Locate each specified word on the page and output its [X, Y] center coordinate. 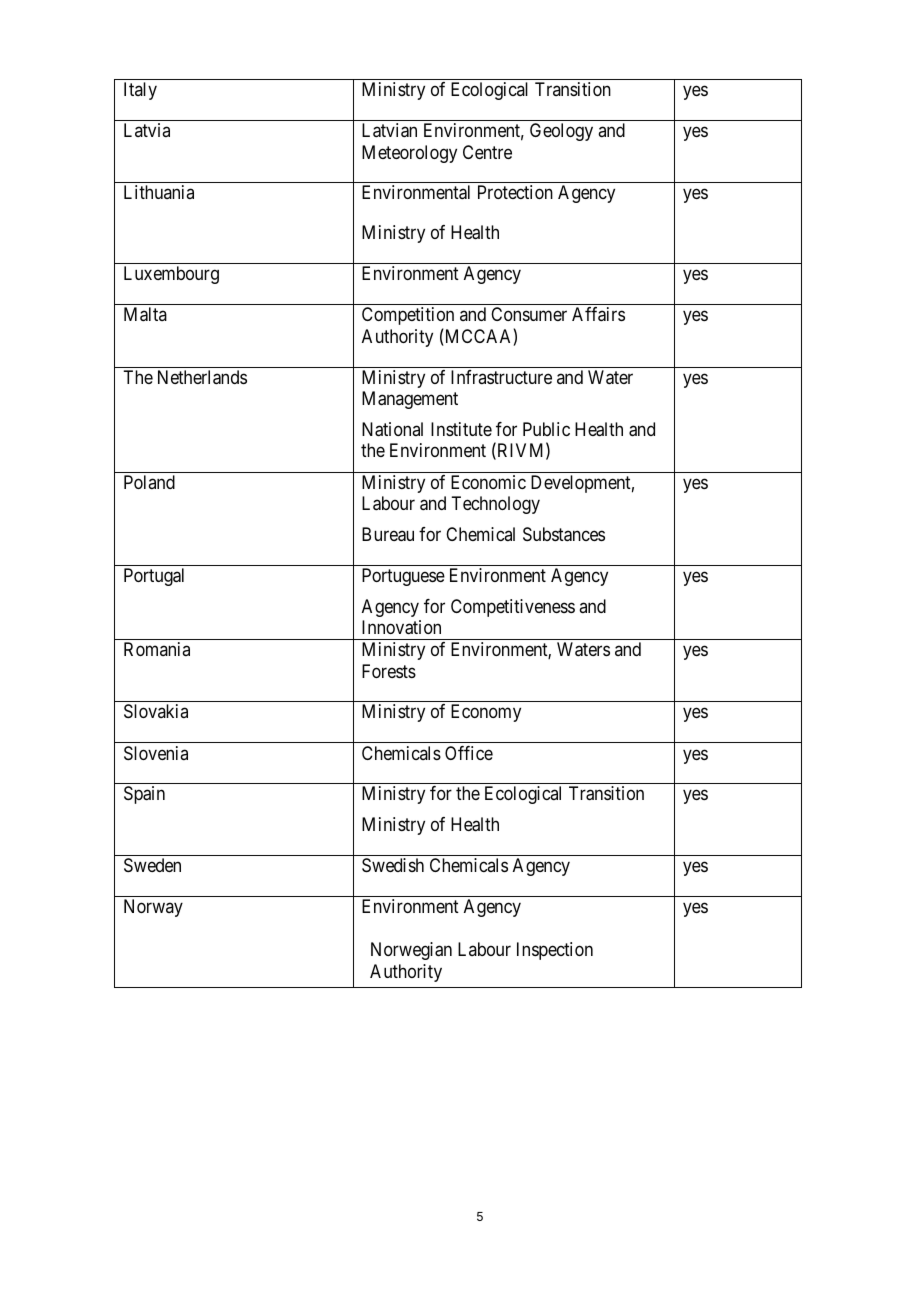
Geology [561, 132]
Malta [145, 314]
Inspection [555, 951]
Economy [486, 713]
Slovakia [156, 711]
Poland [149, 482]
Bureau [388, 534]
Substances [564, 534]
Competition [408, 316]
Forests [389, 671]
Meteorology [409, 154]
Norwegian [411, 951]
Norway [153, 908]
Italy [140, 91]
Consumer [529, 314]
